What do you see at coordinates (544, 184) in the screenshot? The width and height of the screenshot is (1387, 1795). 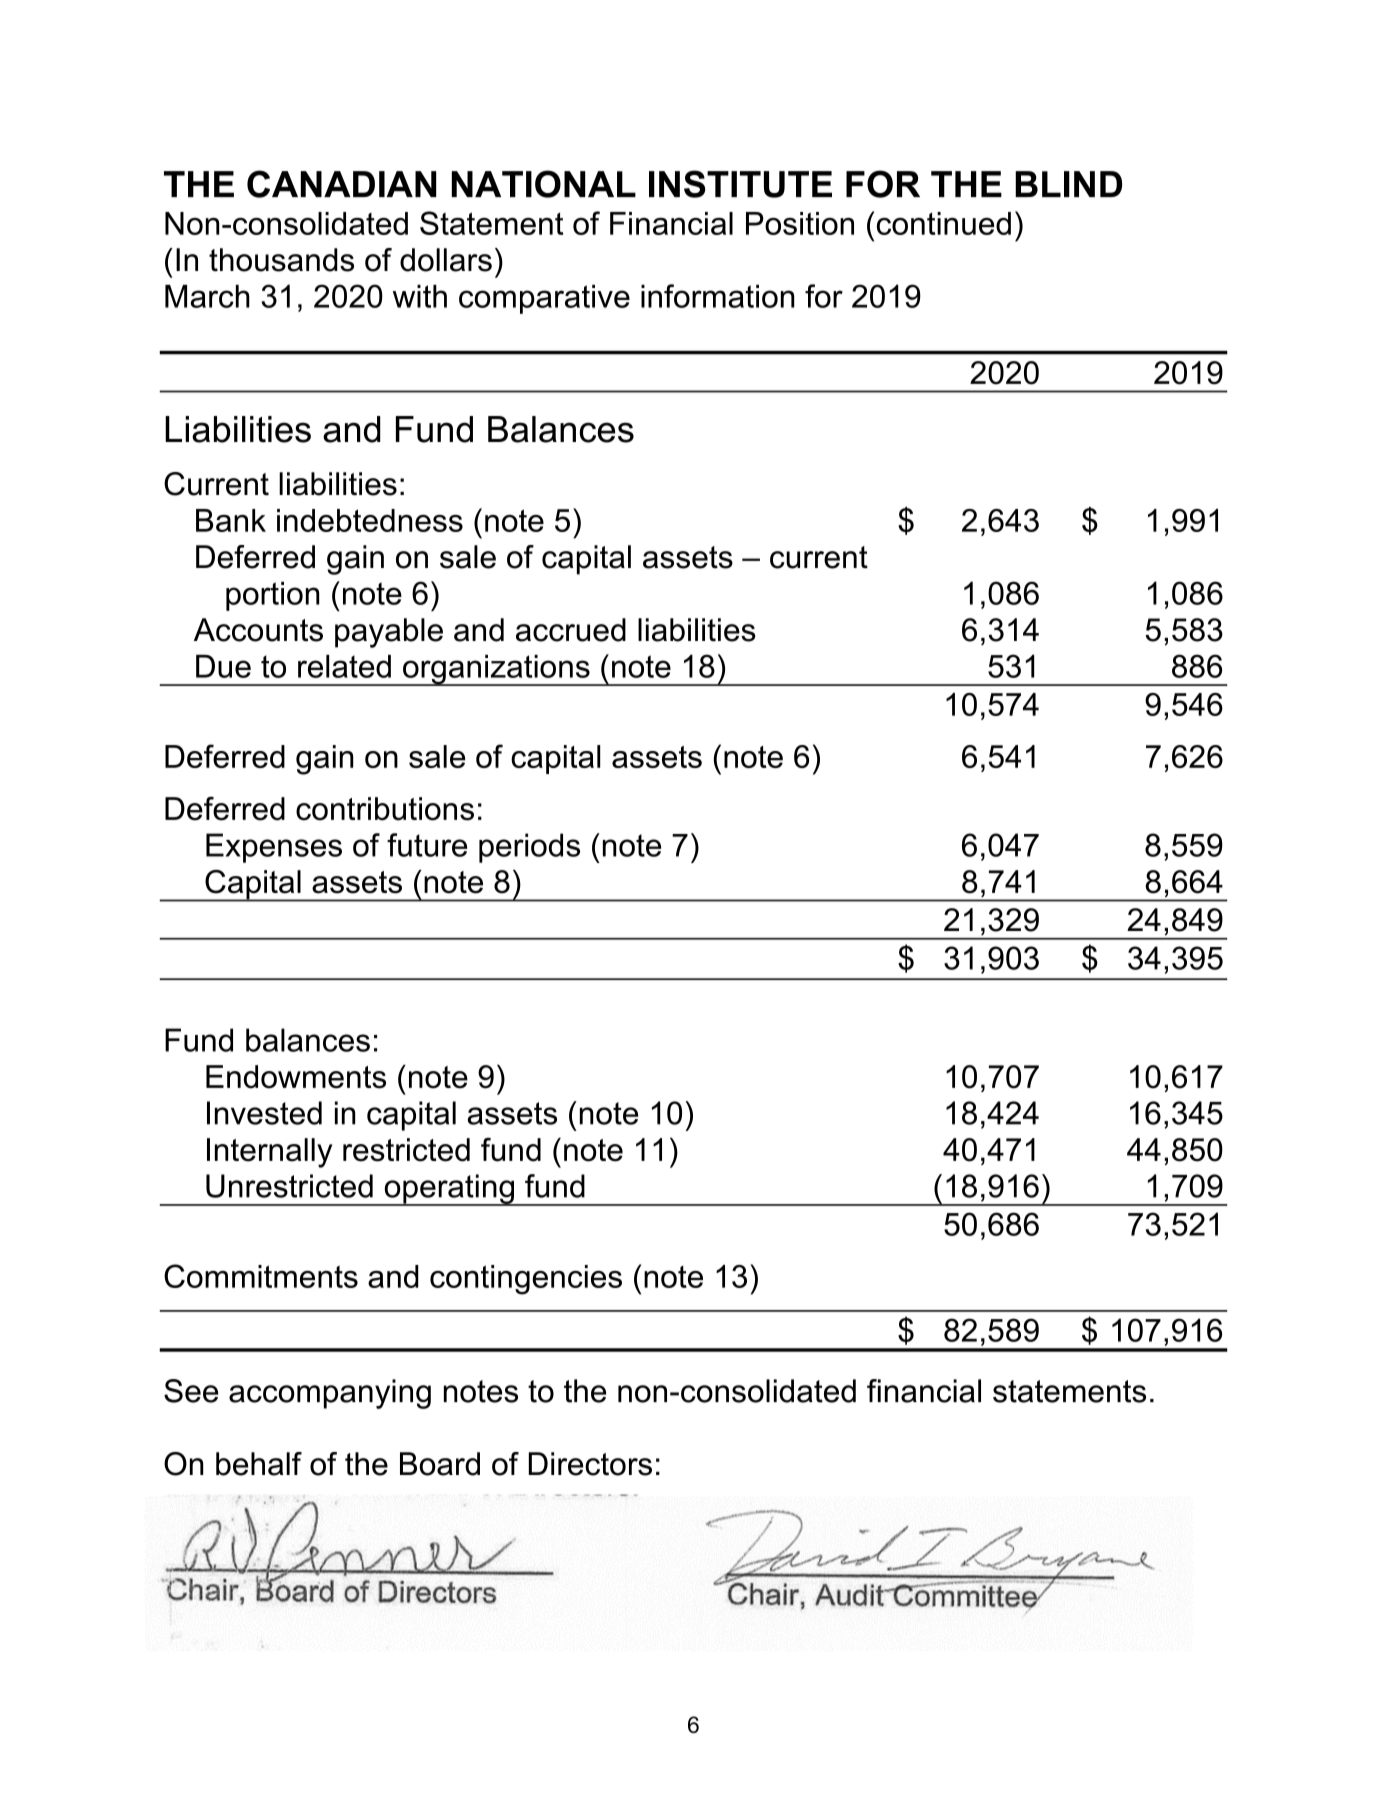 I see `NATIONAL` at bounding box center [544, 184].
